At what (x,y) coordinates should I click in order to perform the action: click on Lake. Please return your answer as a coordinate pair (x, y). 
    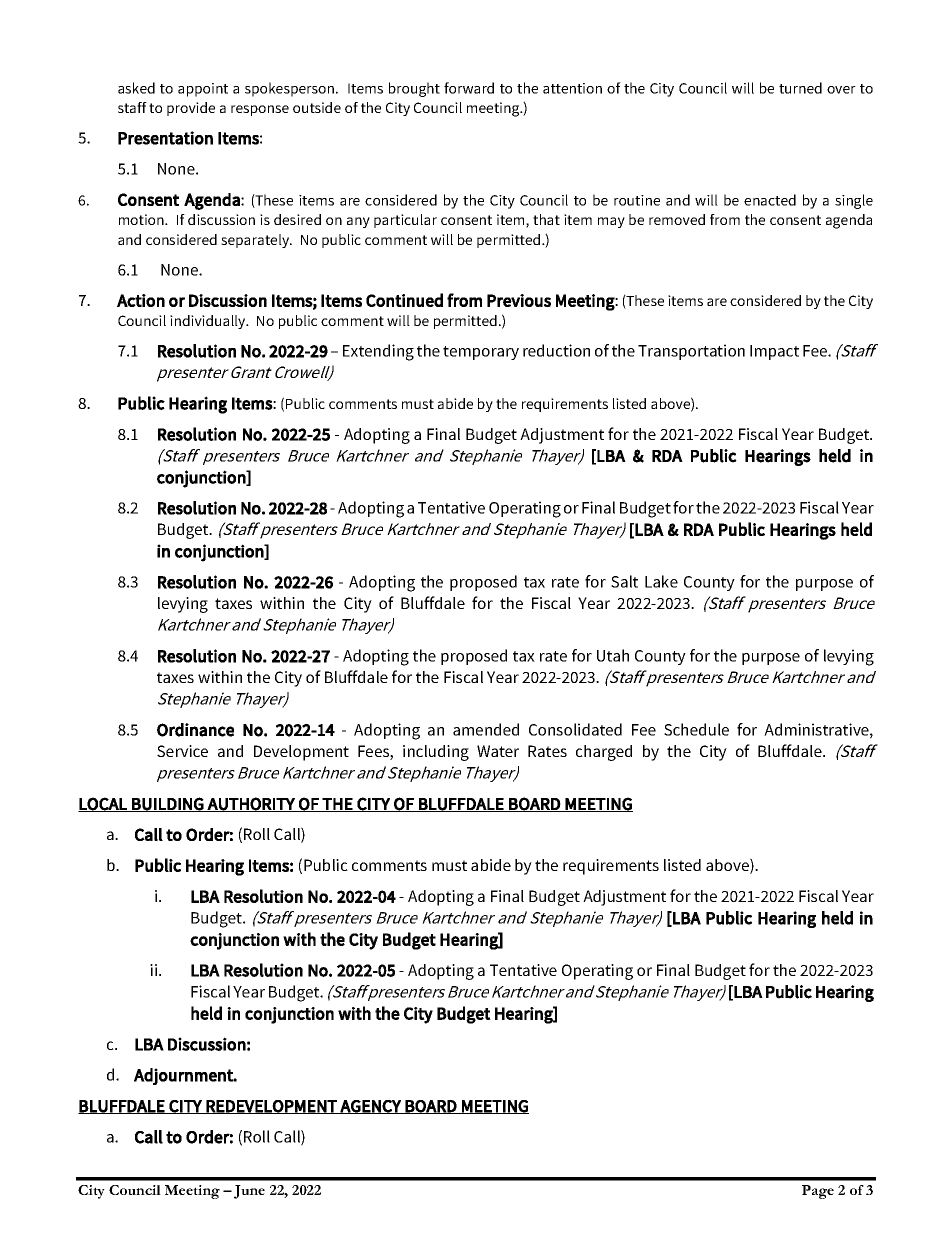
    Looking at the image, I should click on (661, 581).
